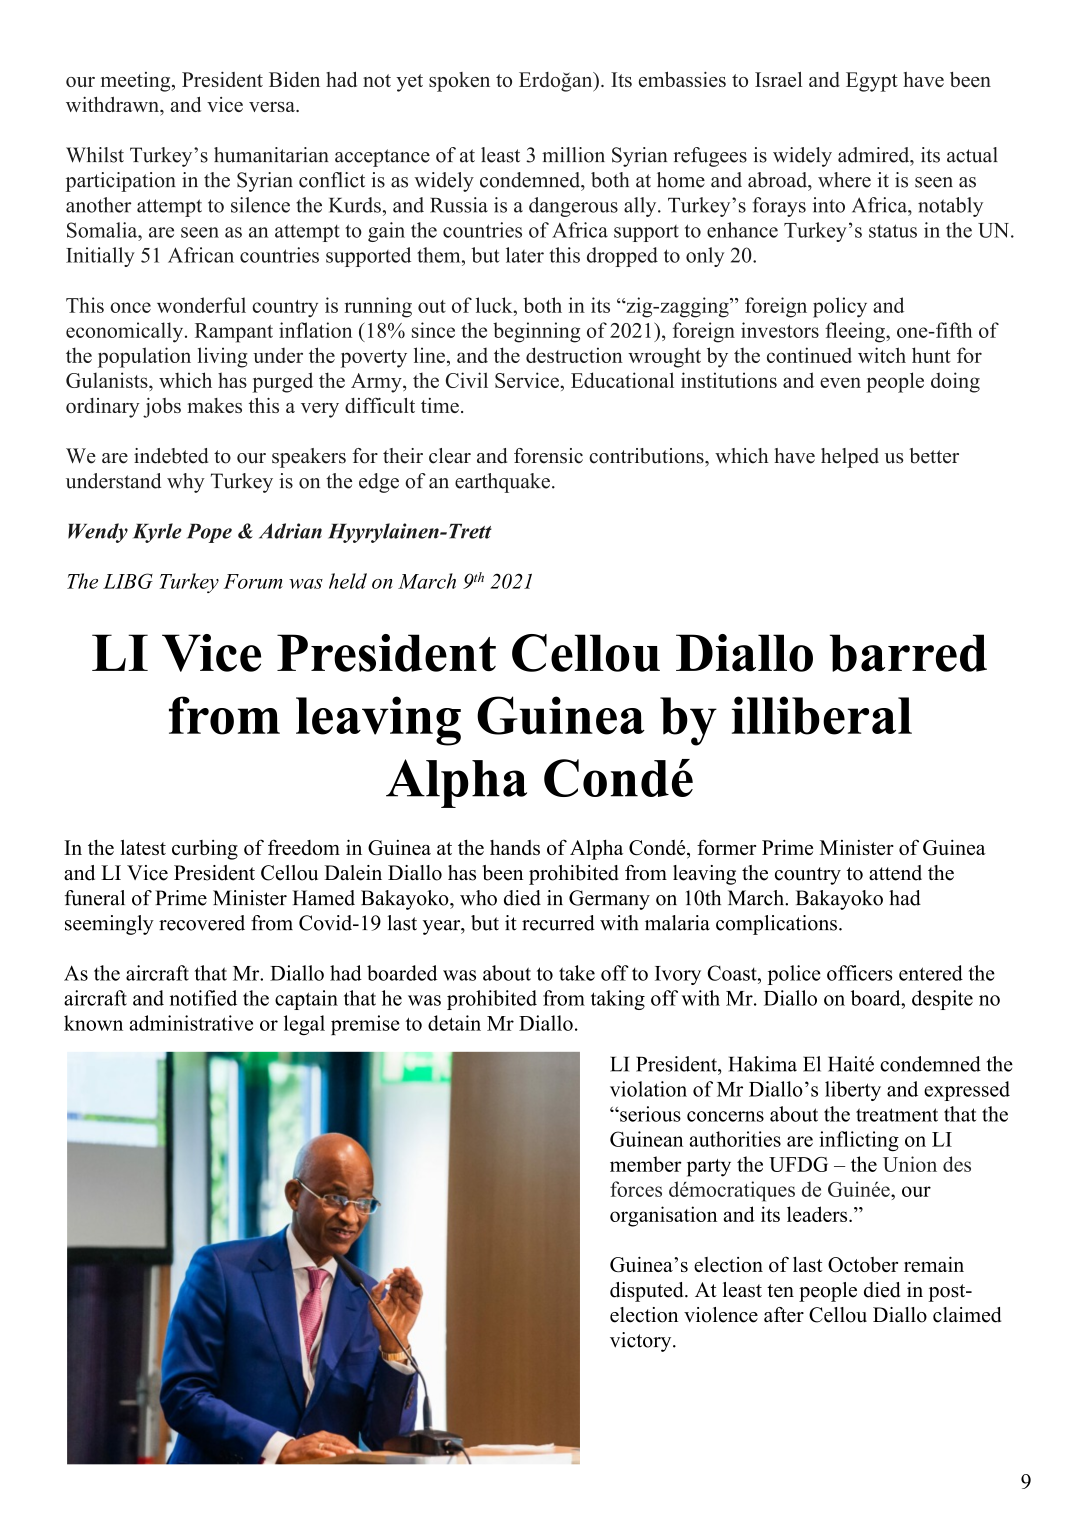  I want to click on versa, so click(273, 107).
